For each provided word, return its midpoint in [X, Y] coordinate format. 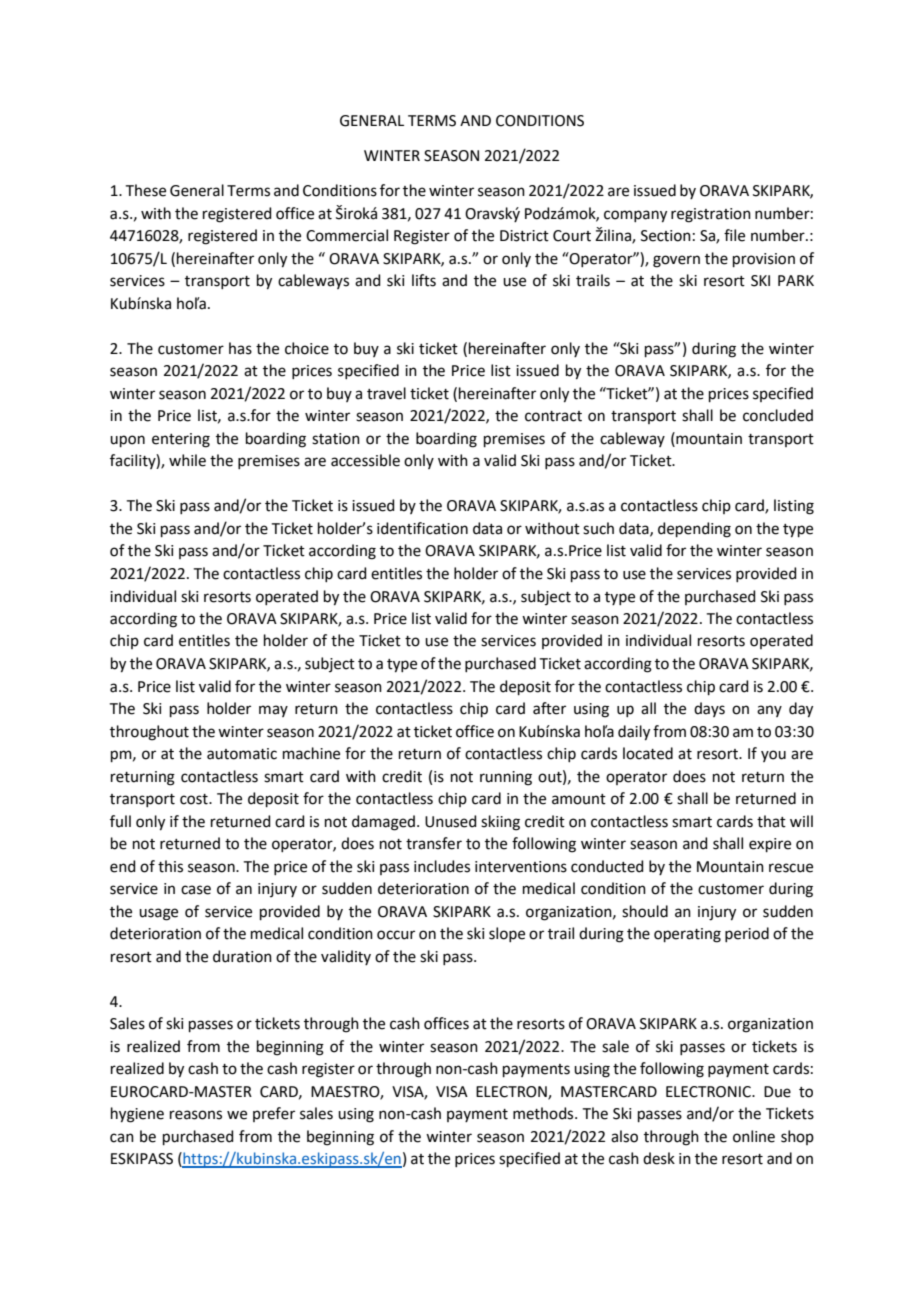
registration [711, 215]
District [524, 236]
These [146, 190]
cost [195, 799]
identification [422, 528]
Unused [451, 821]
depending [694, 530]
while [187, 460]
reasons [196, 1115]
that [771, 821]
